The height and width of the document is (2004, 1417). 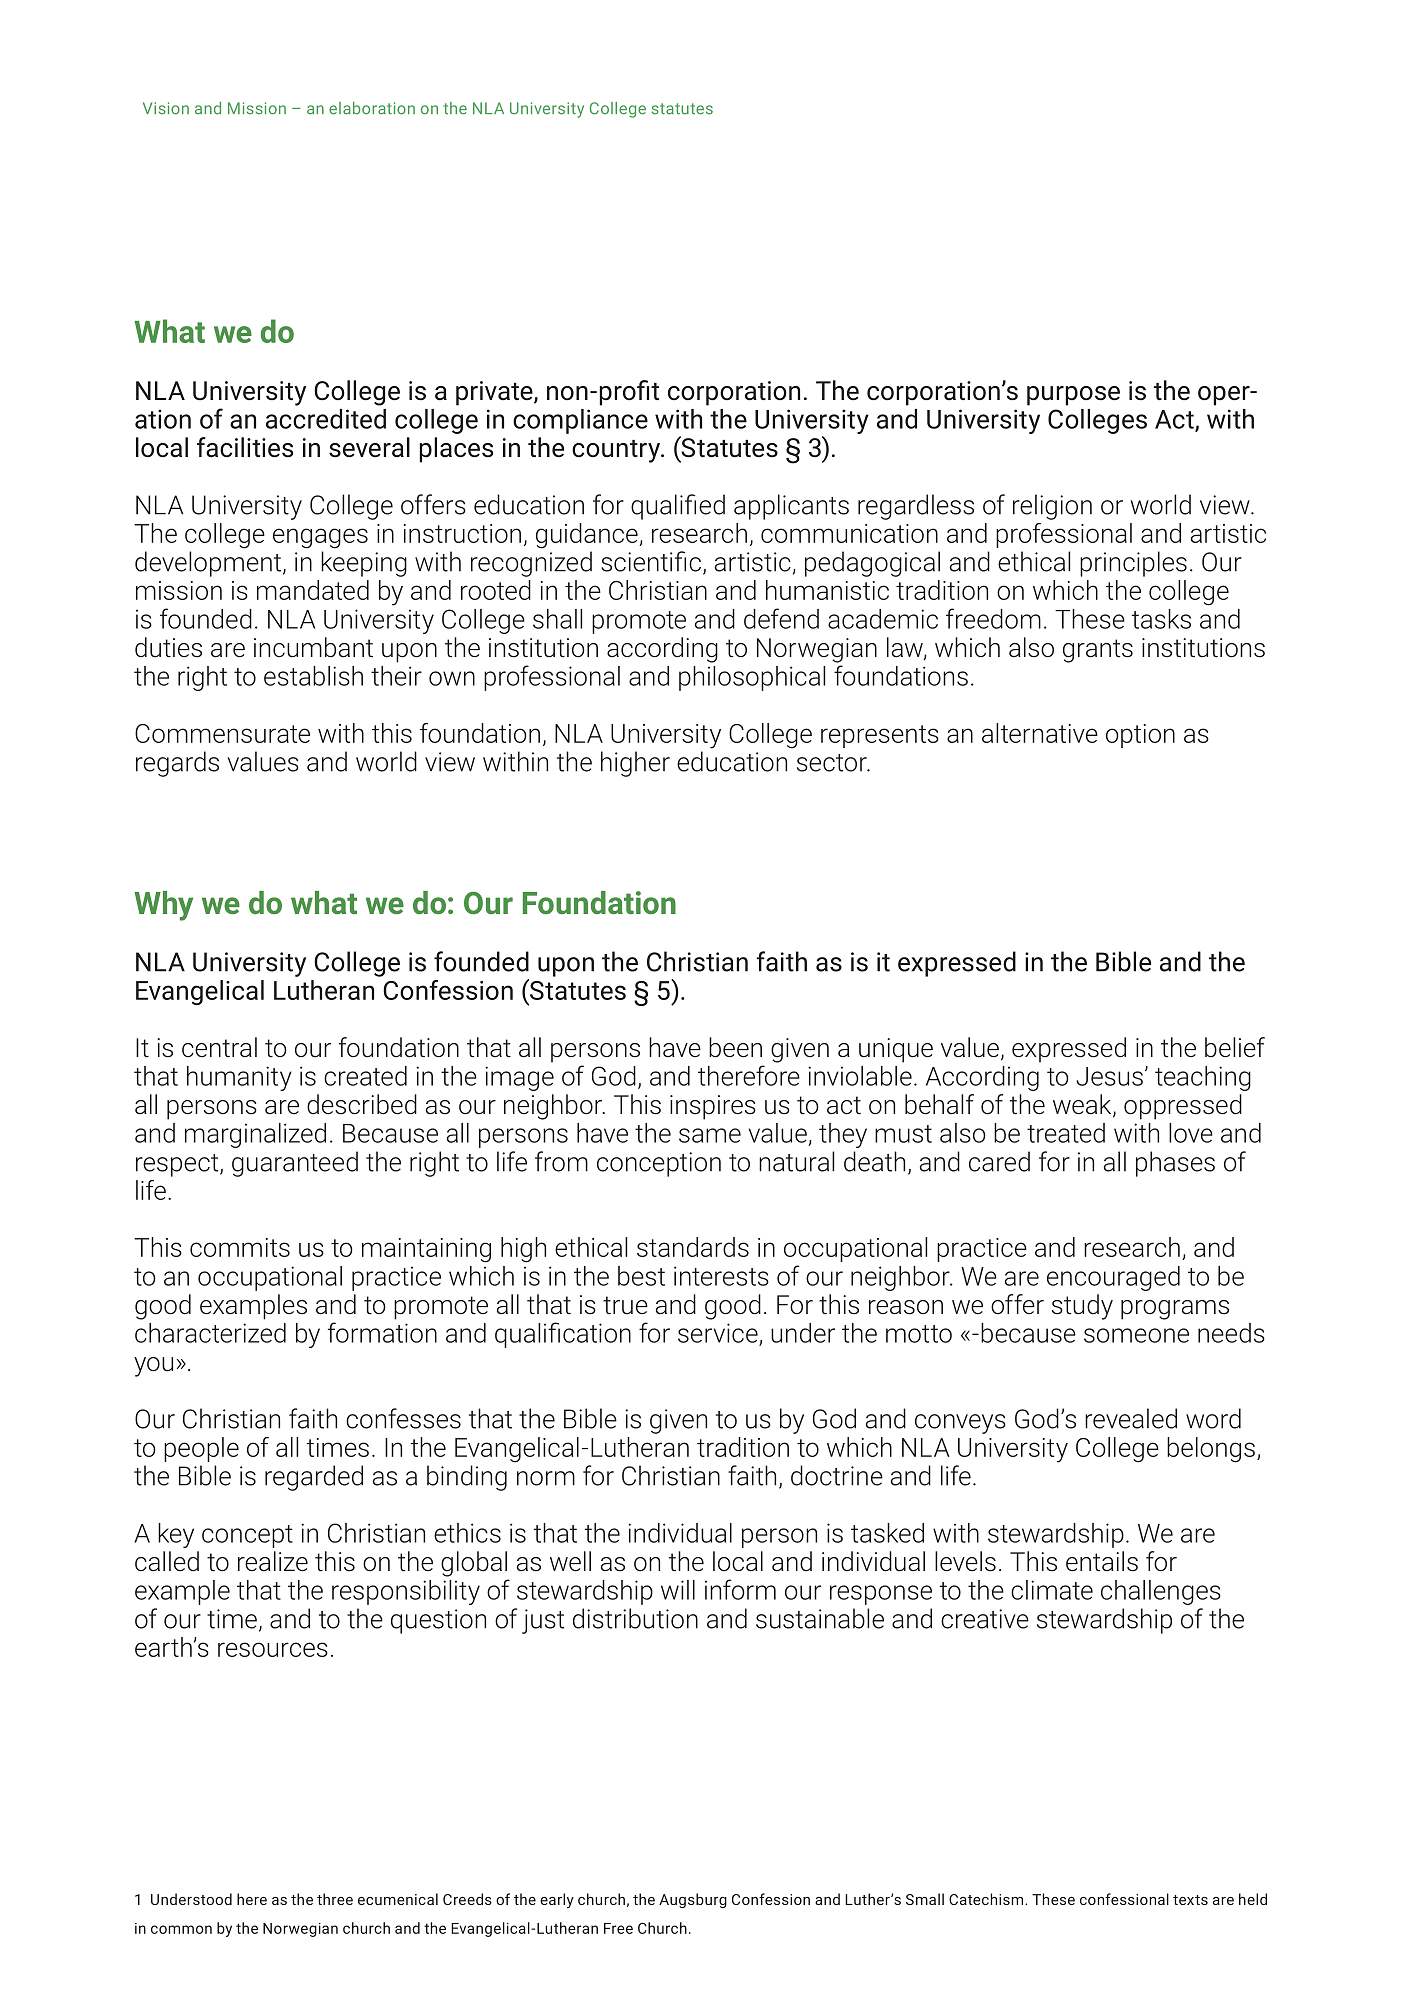 I want to click on compliance, so click(x=580, y=421).
